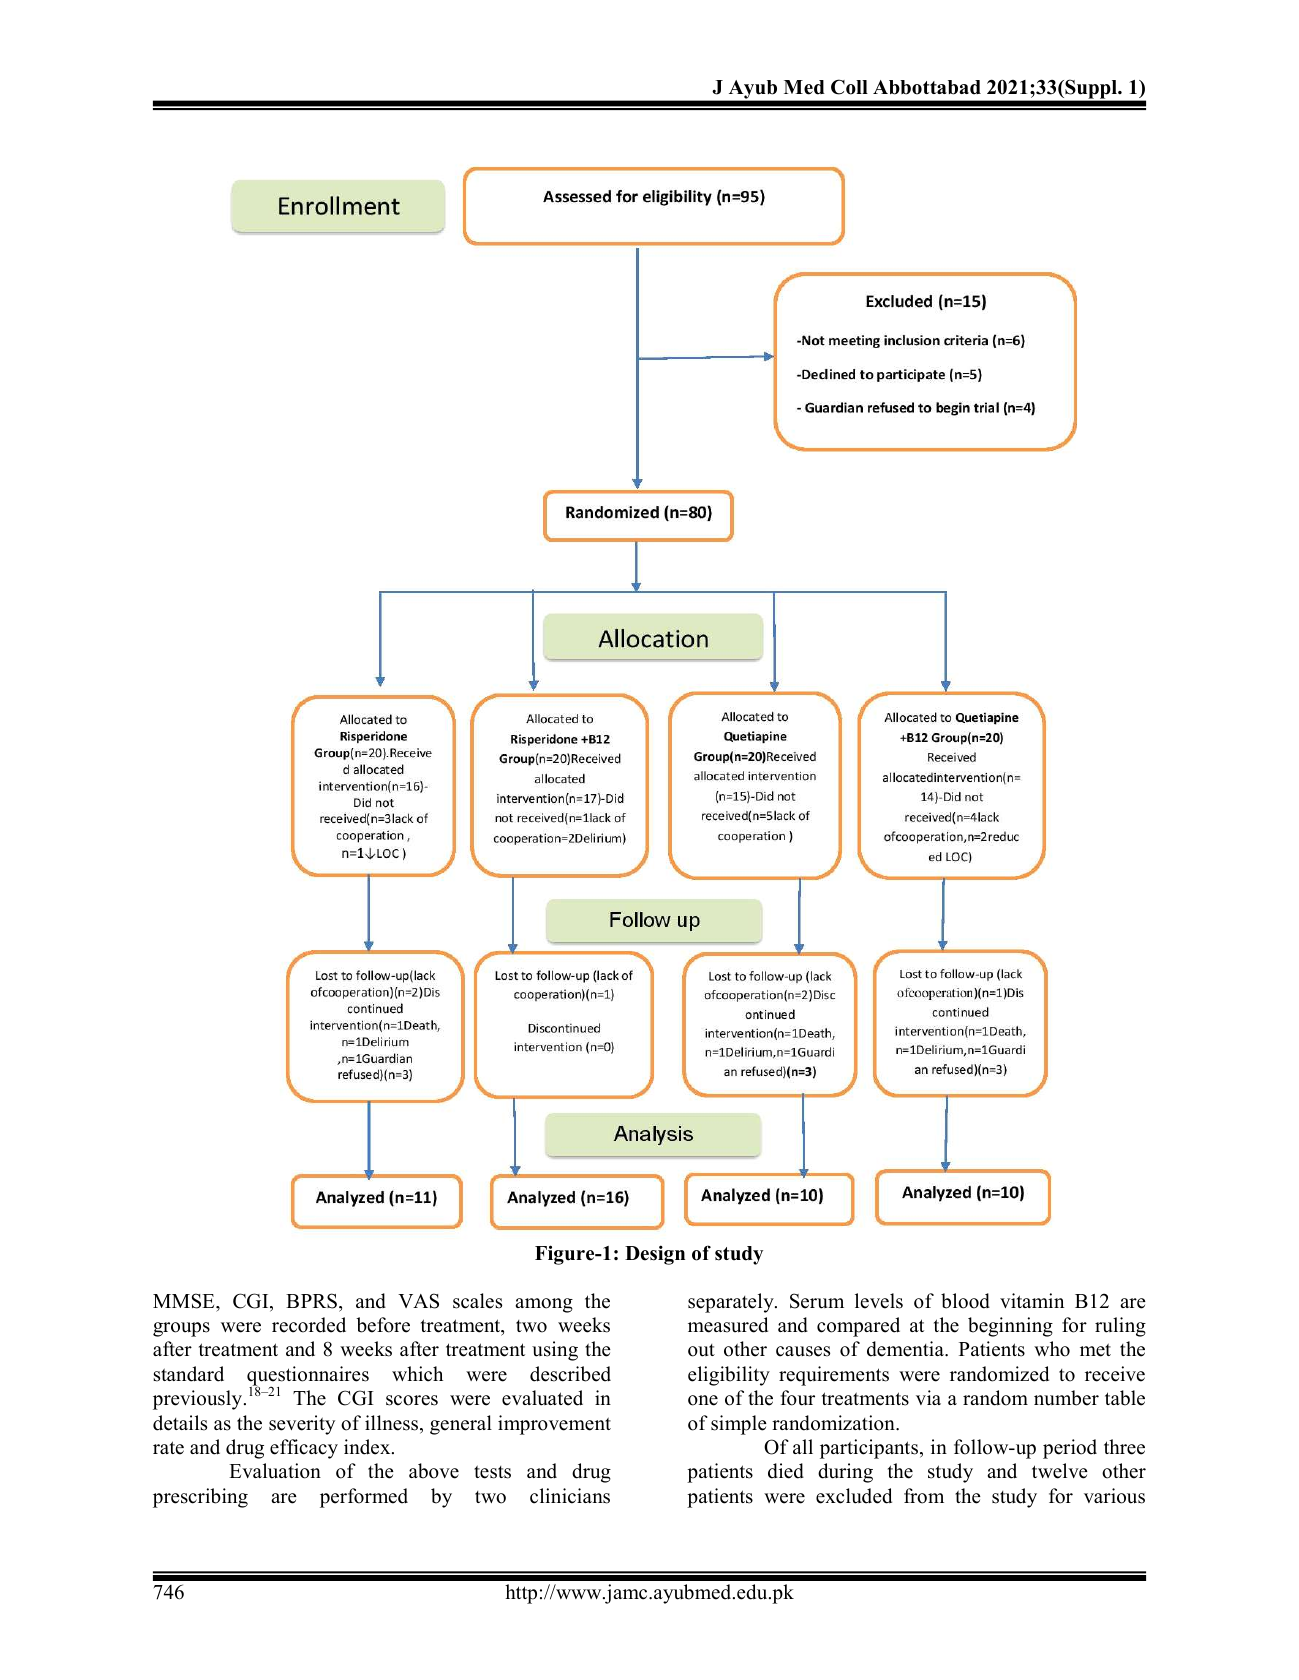 The width and height of the screenshot is (1299, 1680). I want to click on Design, so click(655, 1255).
